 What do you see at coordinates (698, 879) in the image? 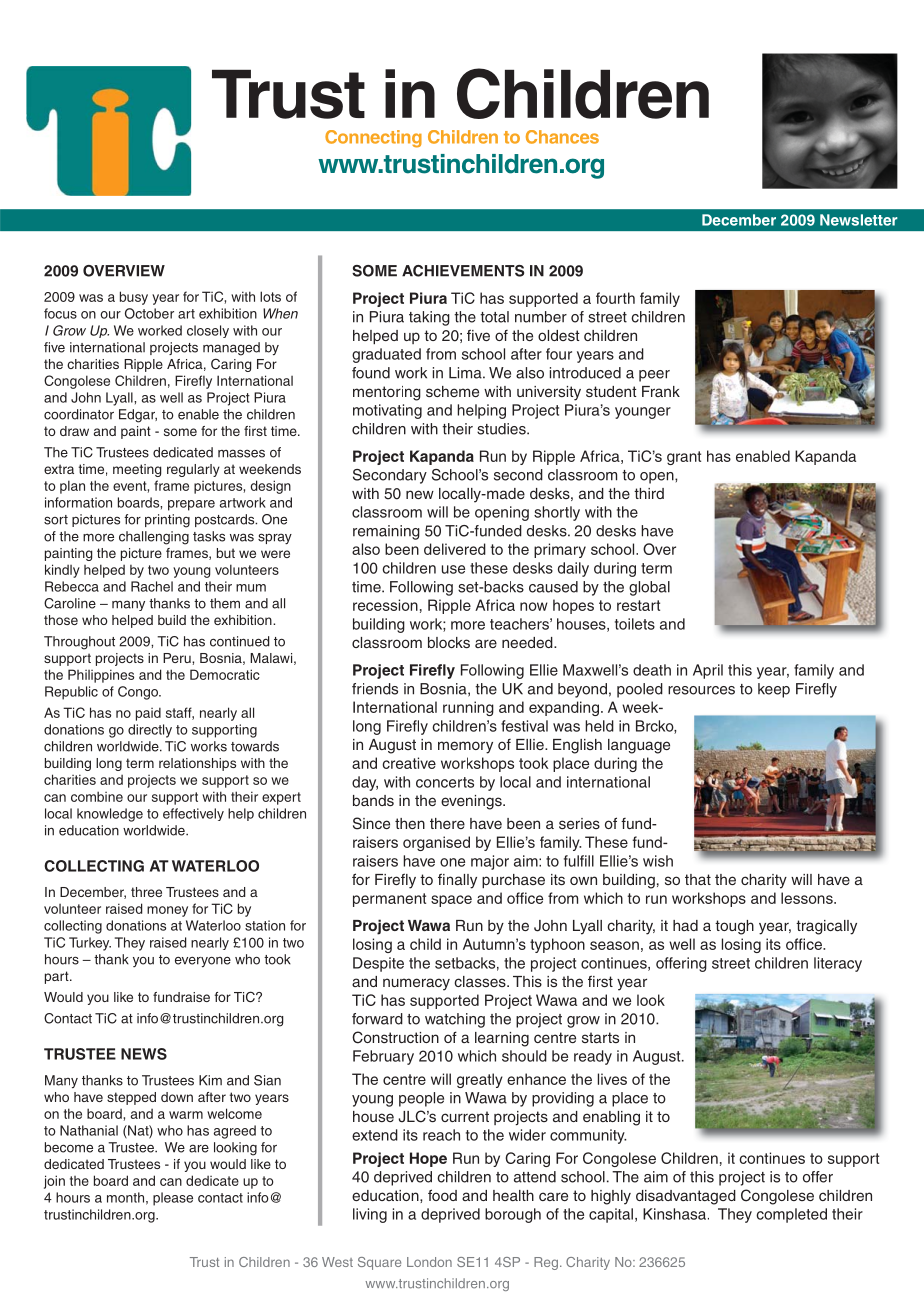
I see `that` at bounding box center [698, 879].
